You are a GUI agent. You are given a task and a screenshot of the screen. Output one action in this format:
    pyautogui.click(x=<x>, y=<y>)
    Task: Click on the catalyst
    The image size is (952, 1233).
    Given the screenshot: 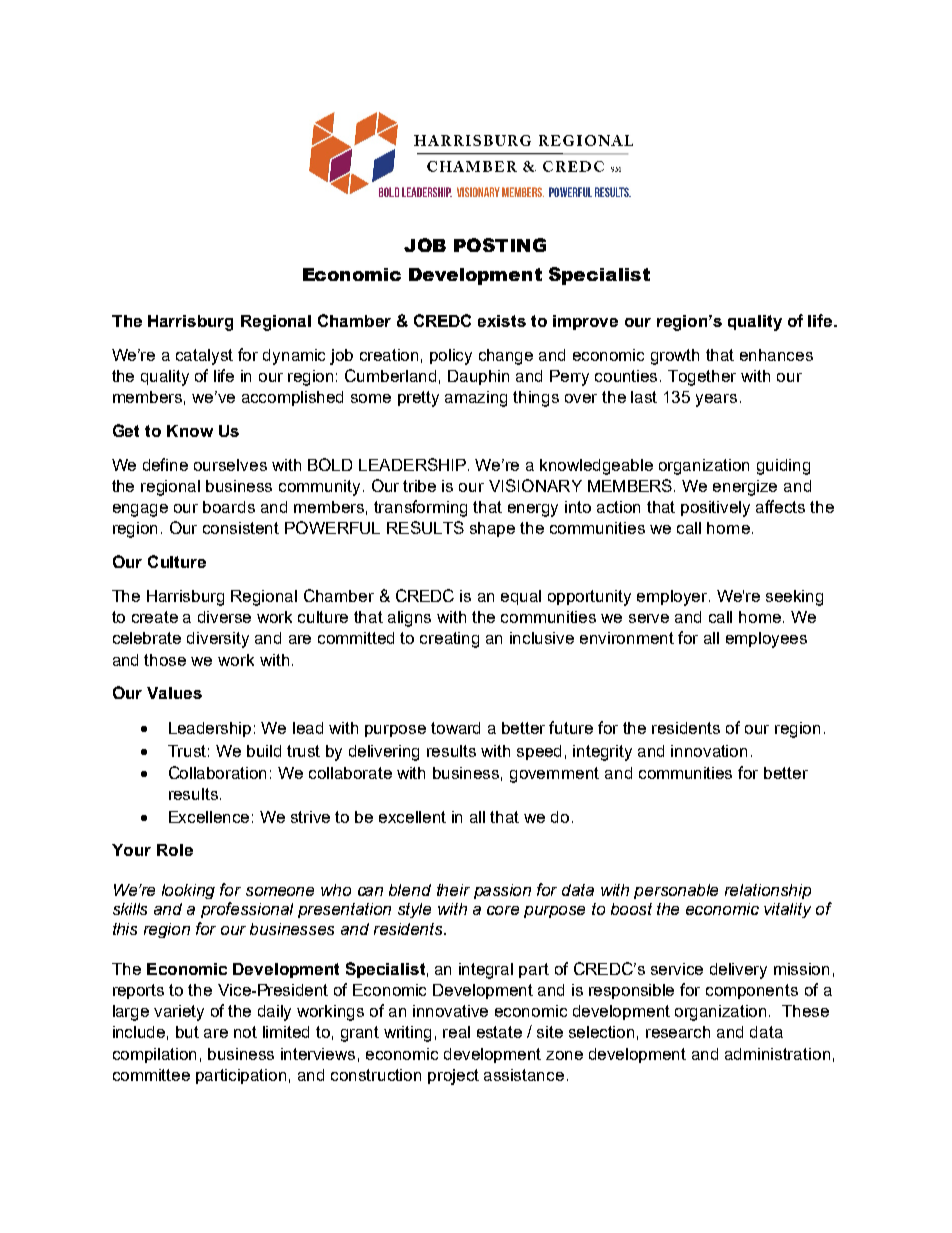 What is the action you would take?
    pyautogui.click(x=204, y=357)
